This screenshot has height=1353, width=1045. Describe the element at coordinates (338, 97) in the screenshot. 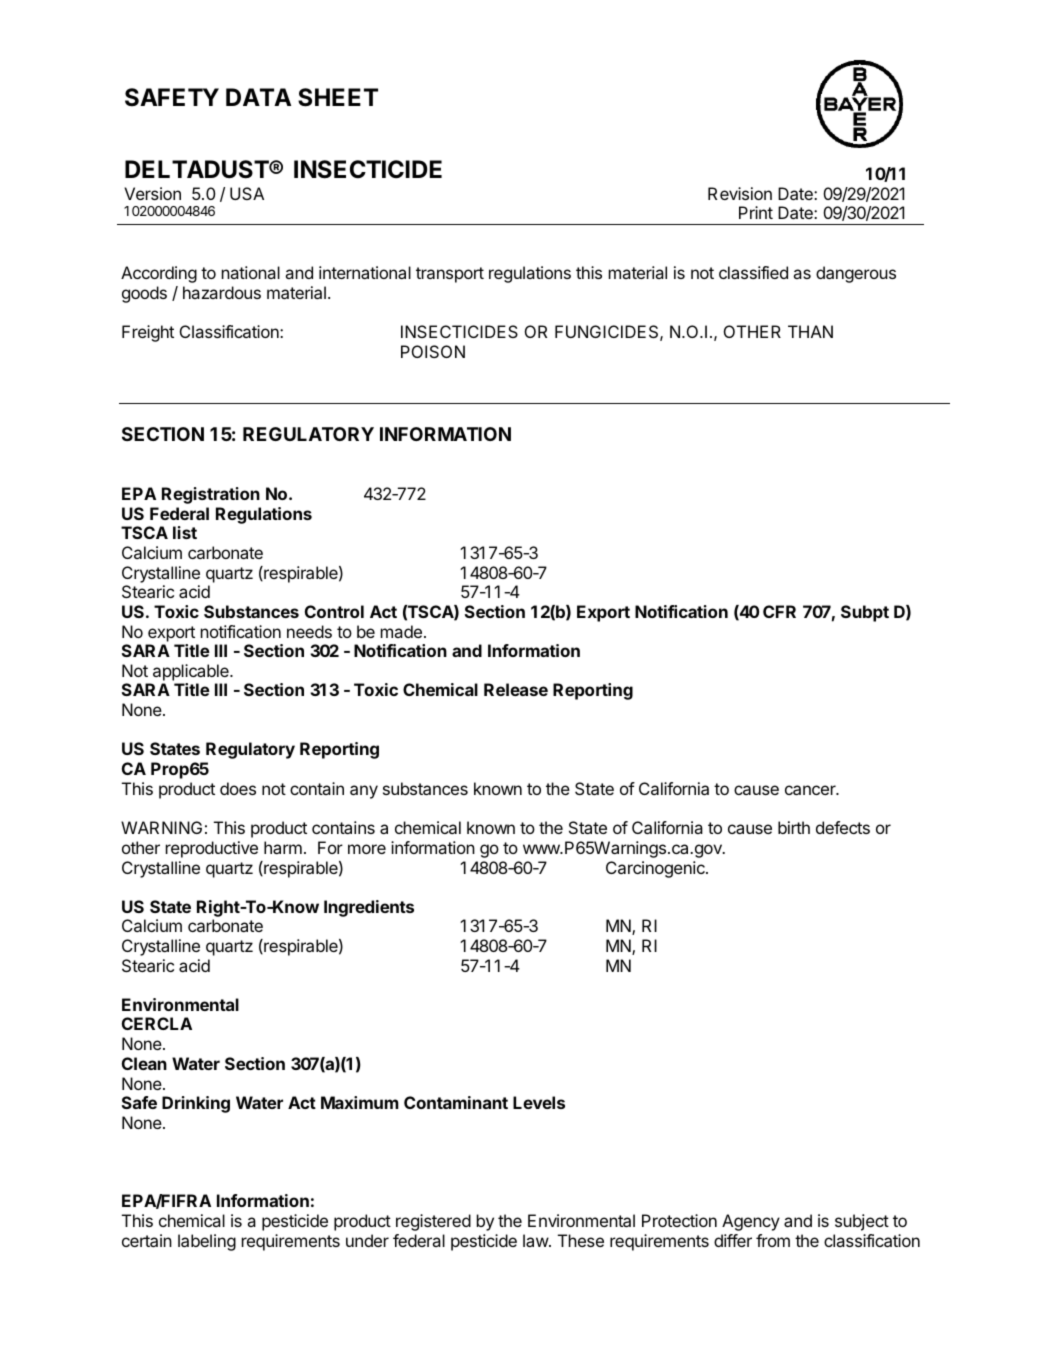

I see `SHEET` at that location.
